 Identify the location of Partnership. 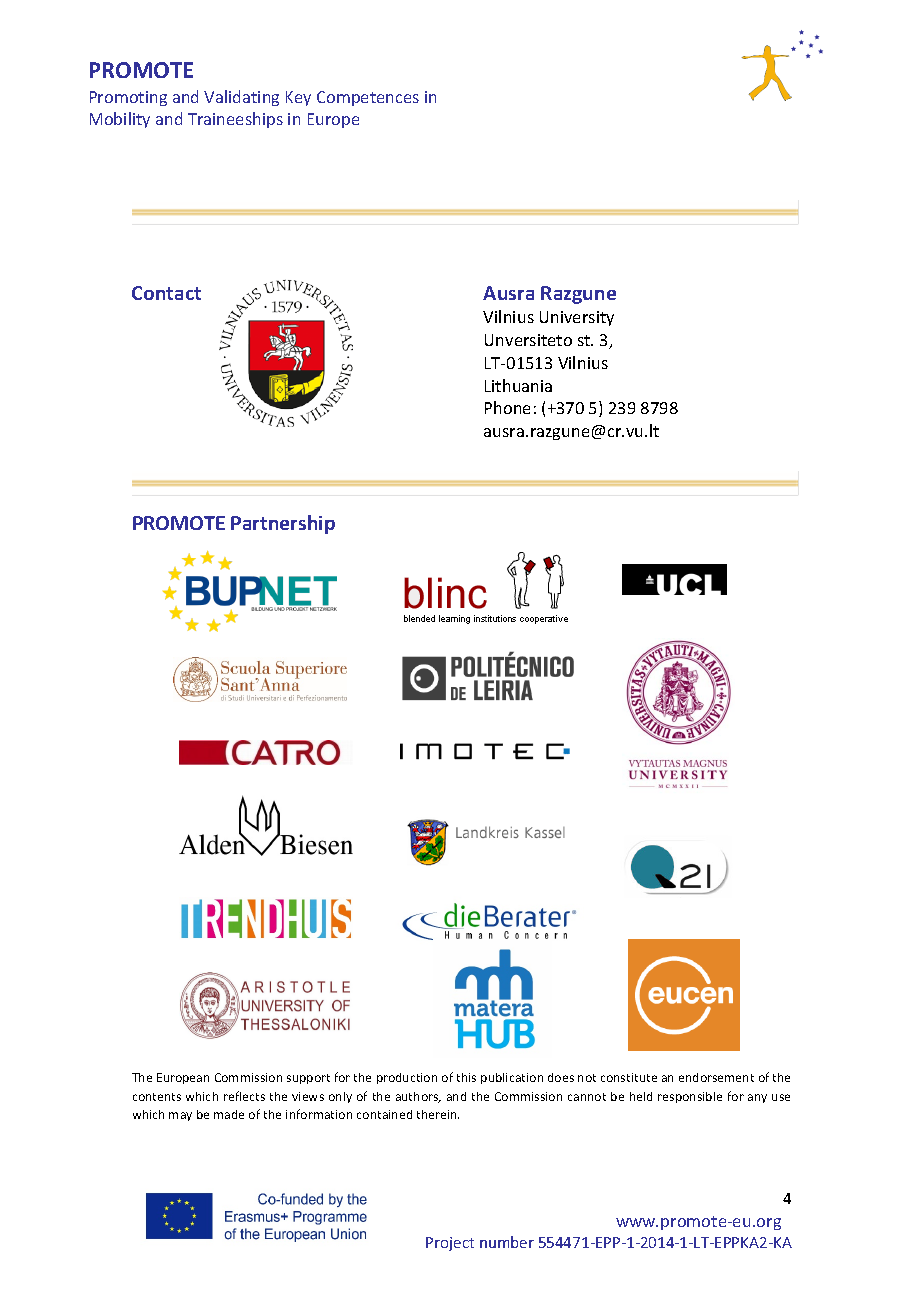
(283, 524).
